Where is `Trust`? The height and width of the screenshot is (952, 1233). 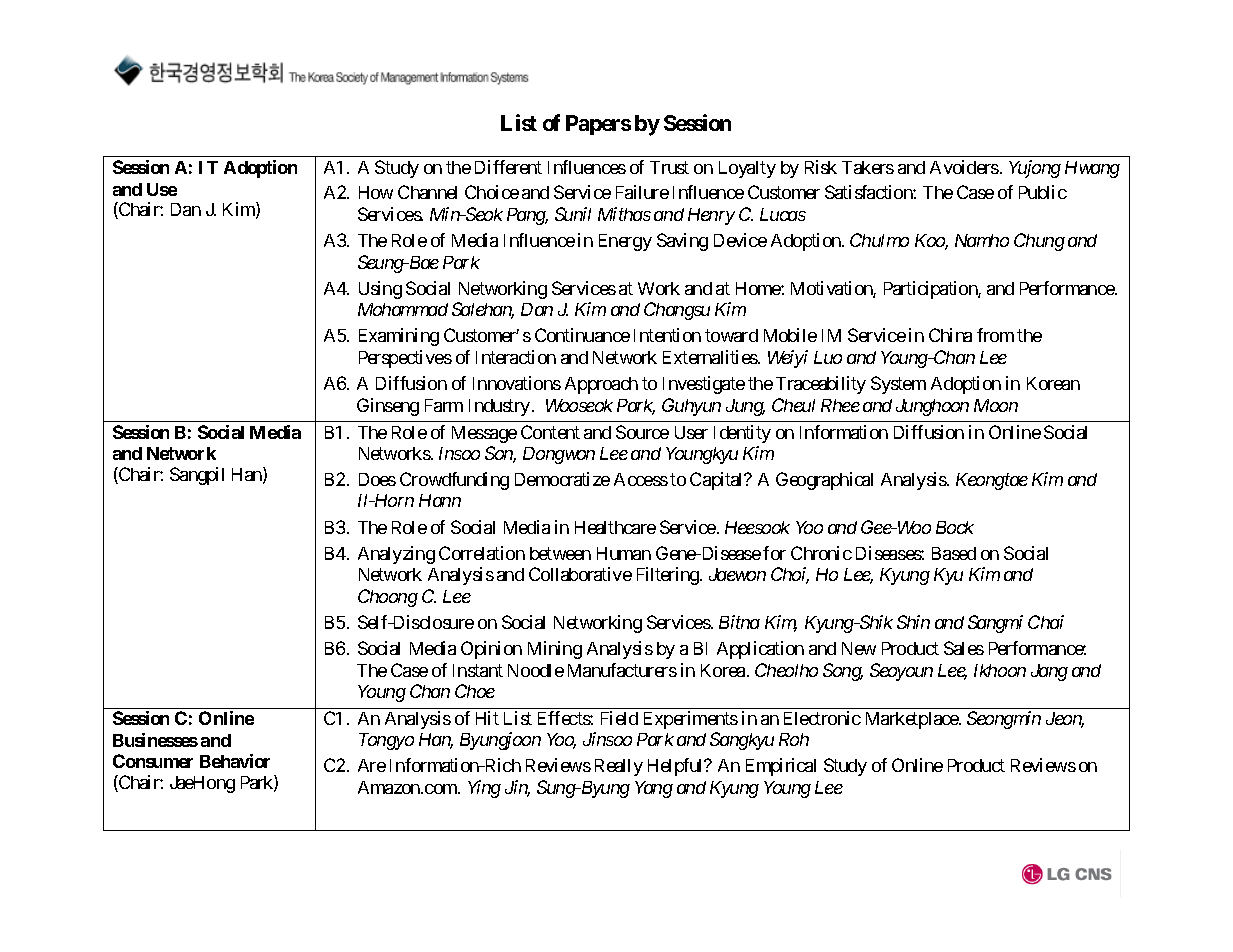
Trust is located at coordinates (669, 167).
